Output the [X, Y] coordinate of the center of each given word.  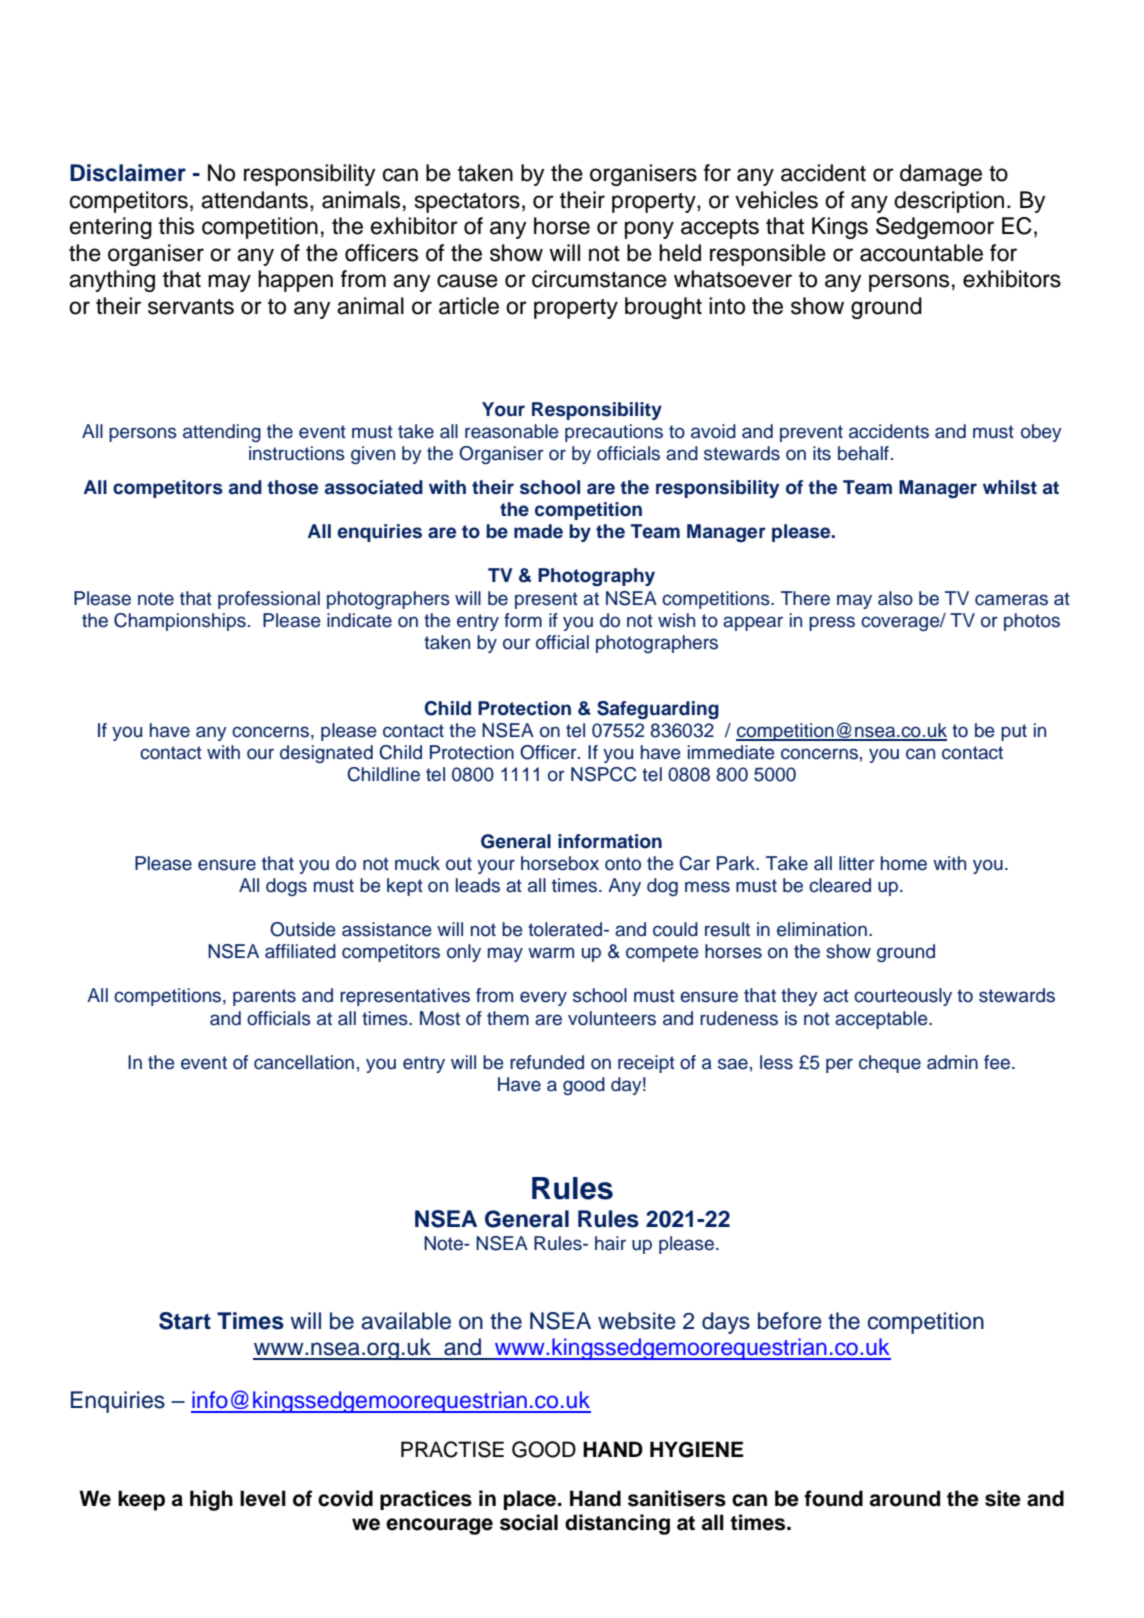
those [292, 487]
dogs [286, 887]
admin [952, 1062]
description [949, 202]
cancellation [304, 1062]
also [895, 598]
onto [623, 864]
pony [649, 230]
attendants [254, 200]
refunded [547, 1062]
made [538, 531]
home [904, 863]
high [211, 1500]
